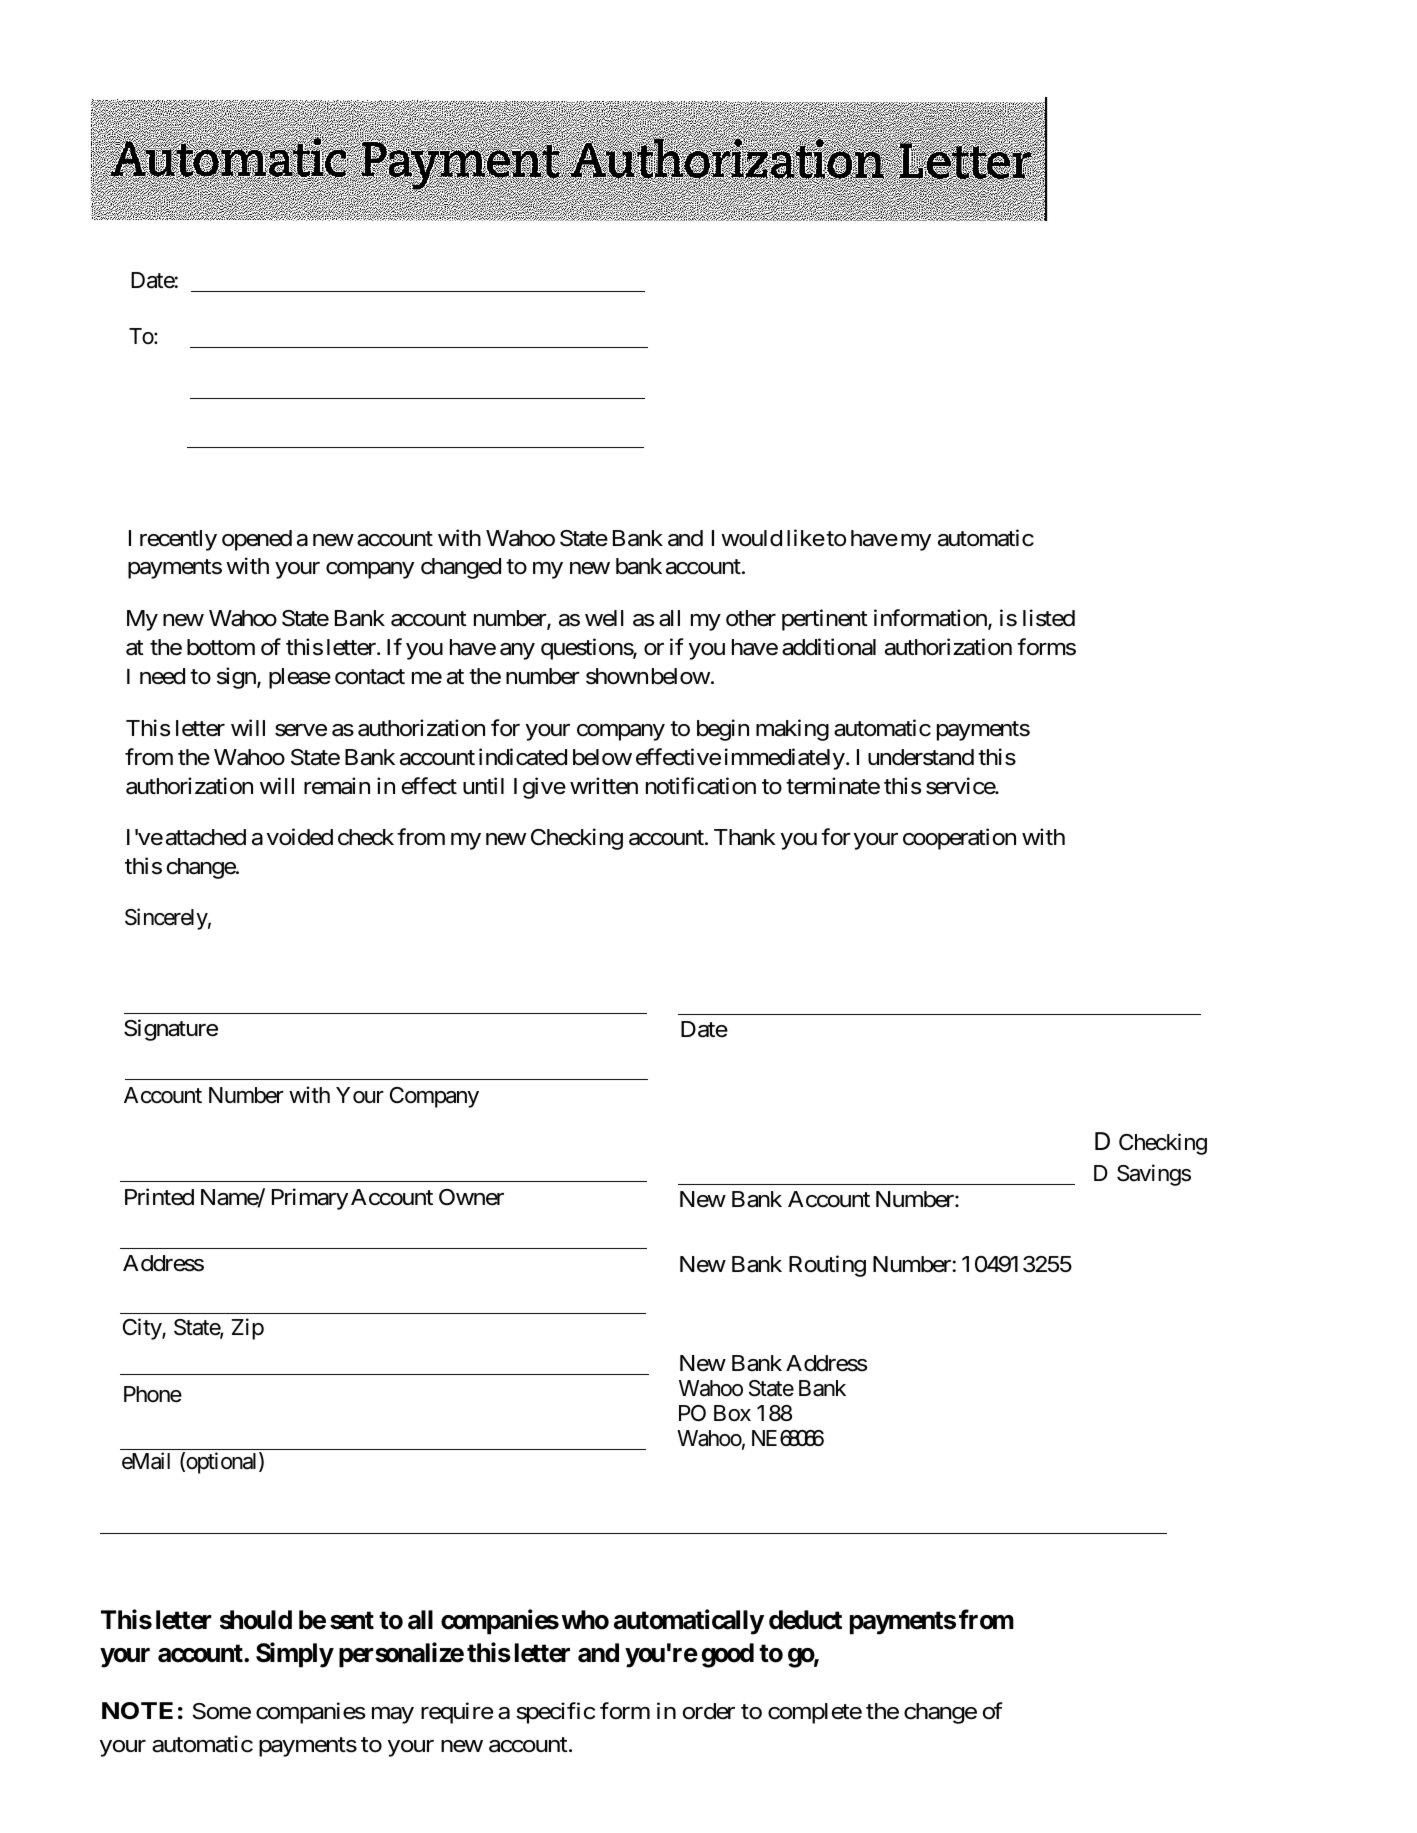  I want to click on Simply, so click(295, 1655).
